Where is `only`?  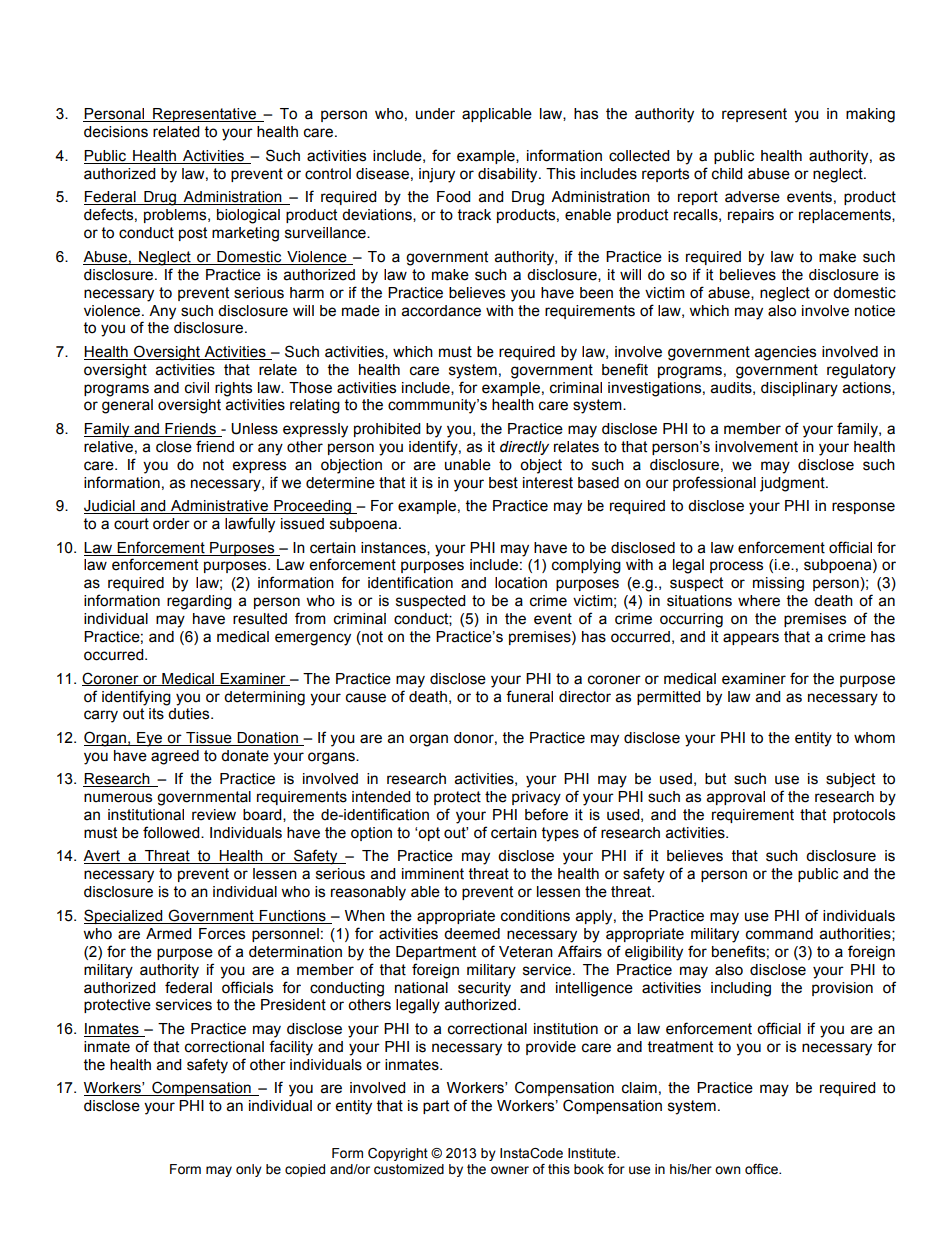 only is located at coordinates (249, 1170).
